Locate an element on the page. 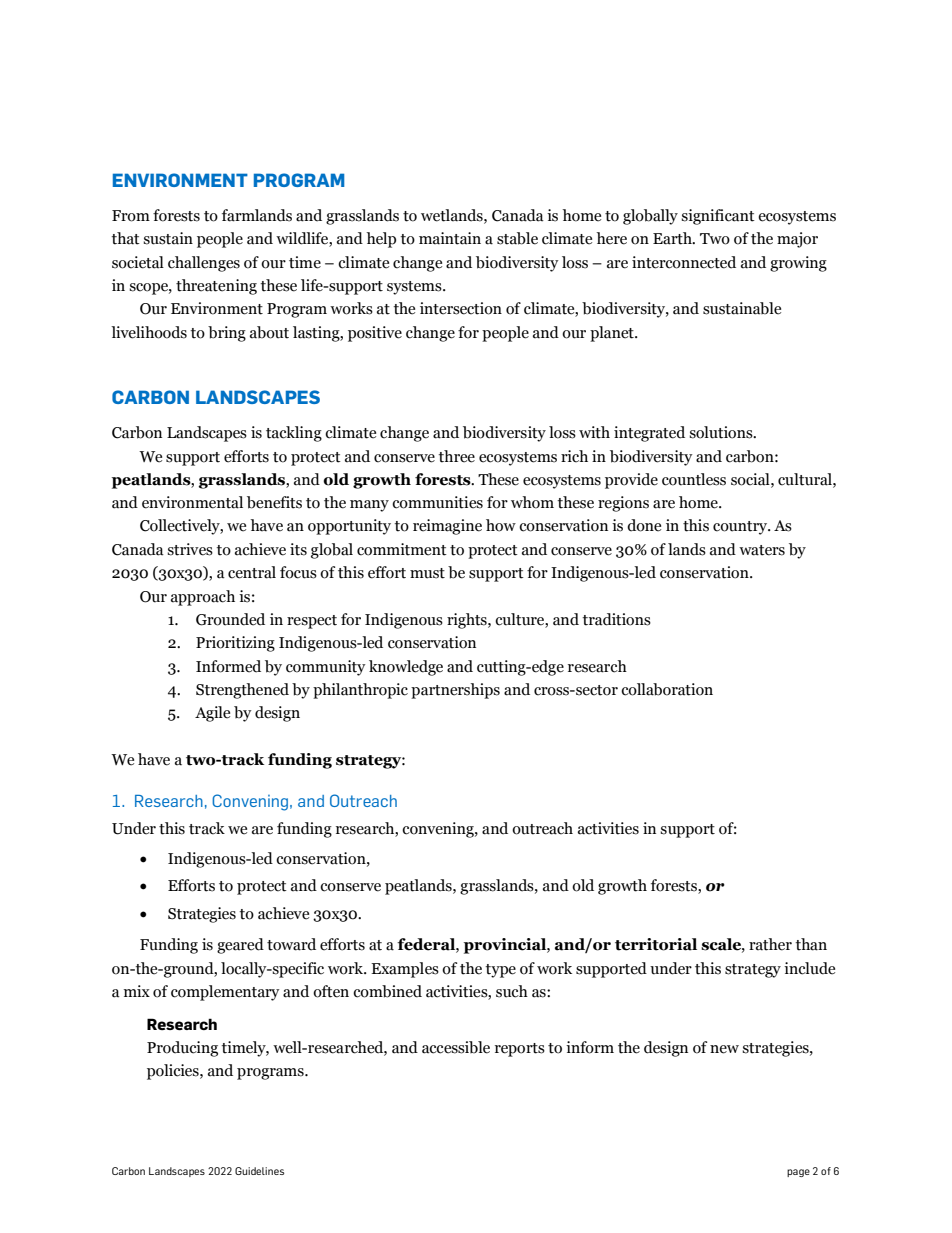 The height and width of the image is (1233, 952). strives is located at coordinates (190, 549).
